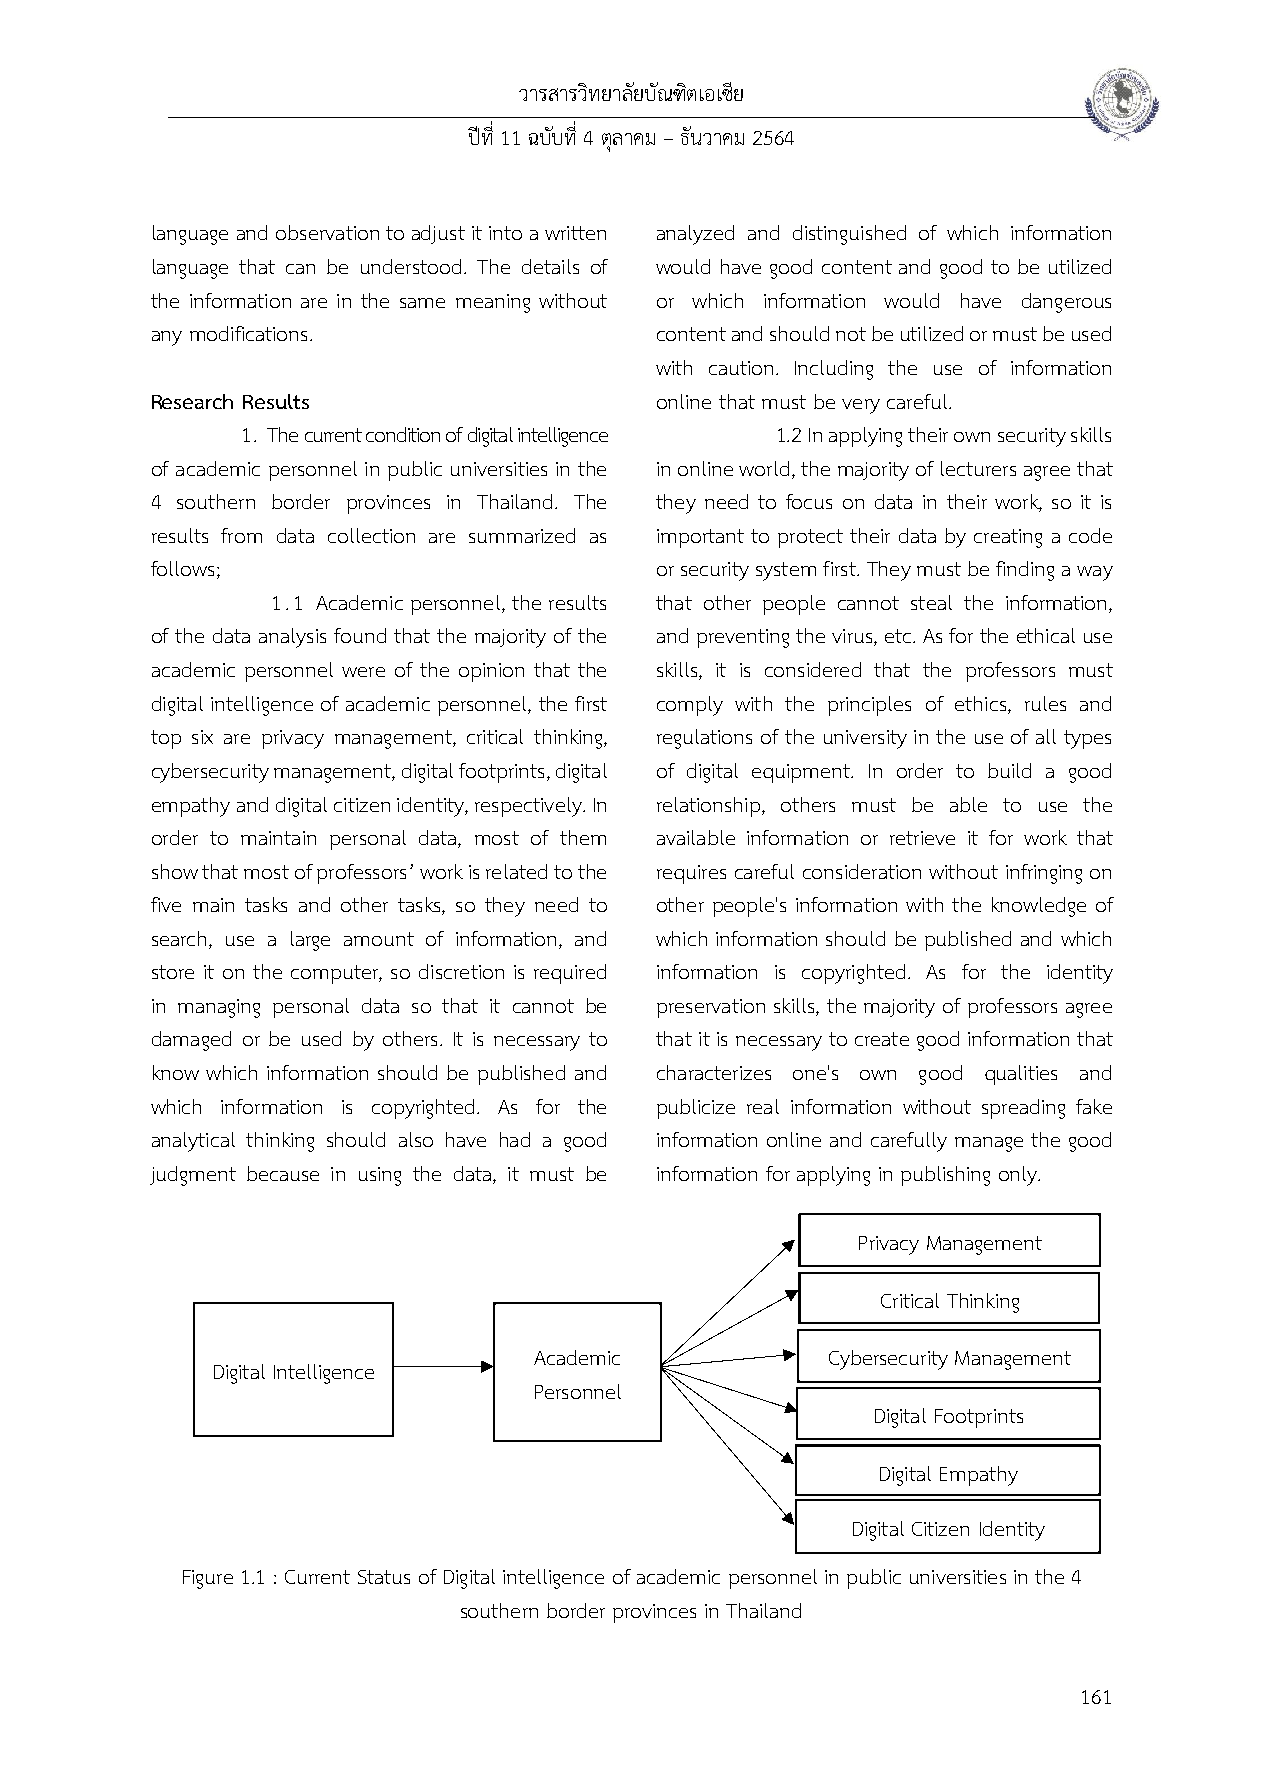  Describe the element at coordinates (1044, 874) in the screenshot. I see `infringing` at that location.
